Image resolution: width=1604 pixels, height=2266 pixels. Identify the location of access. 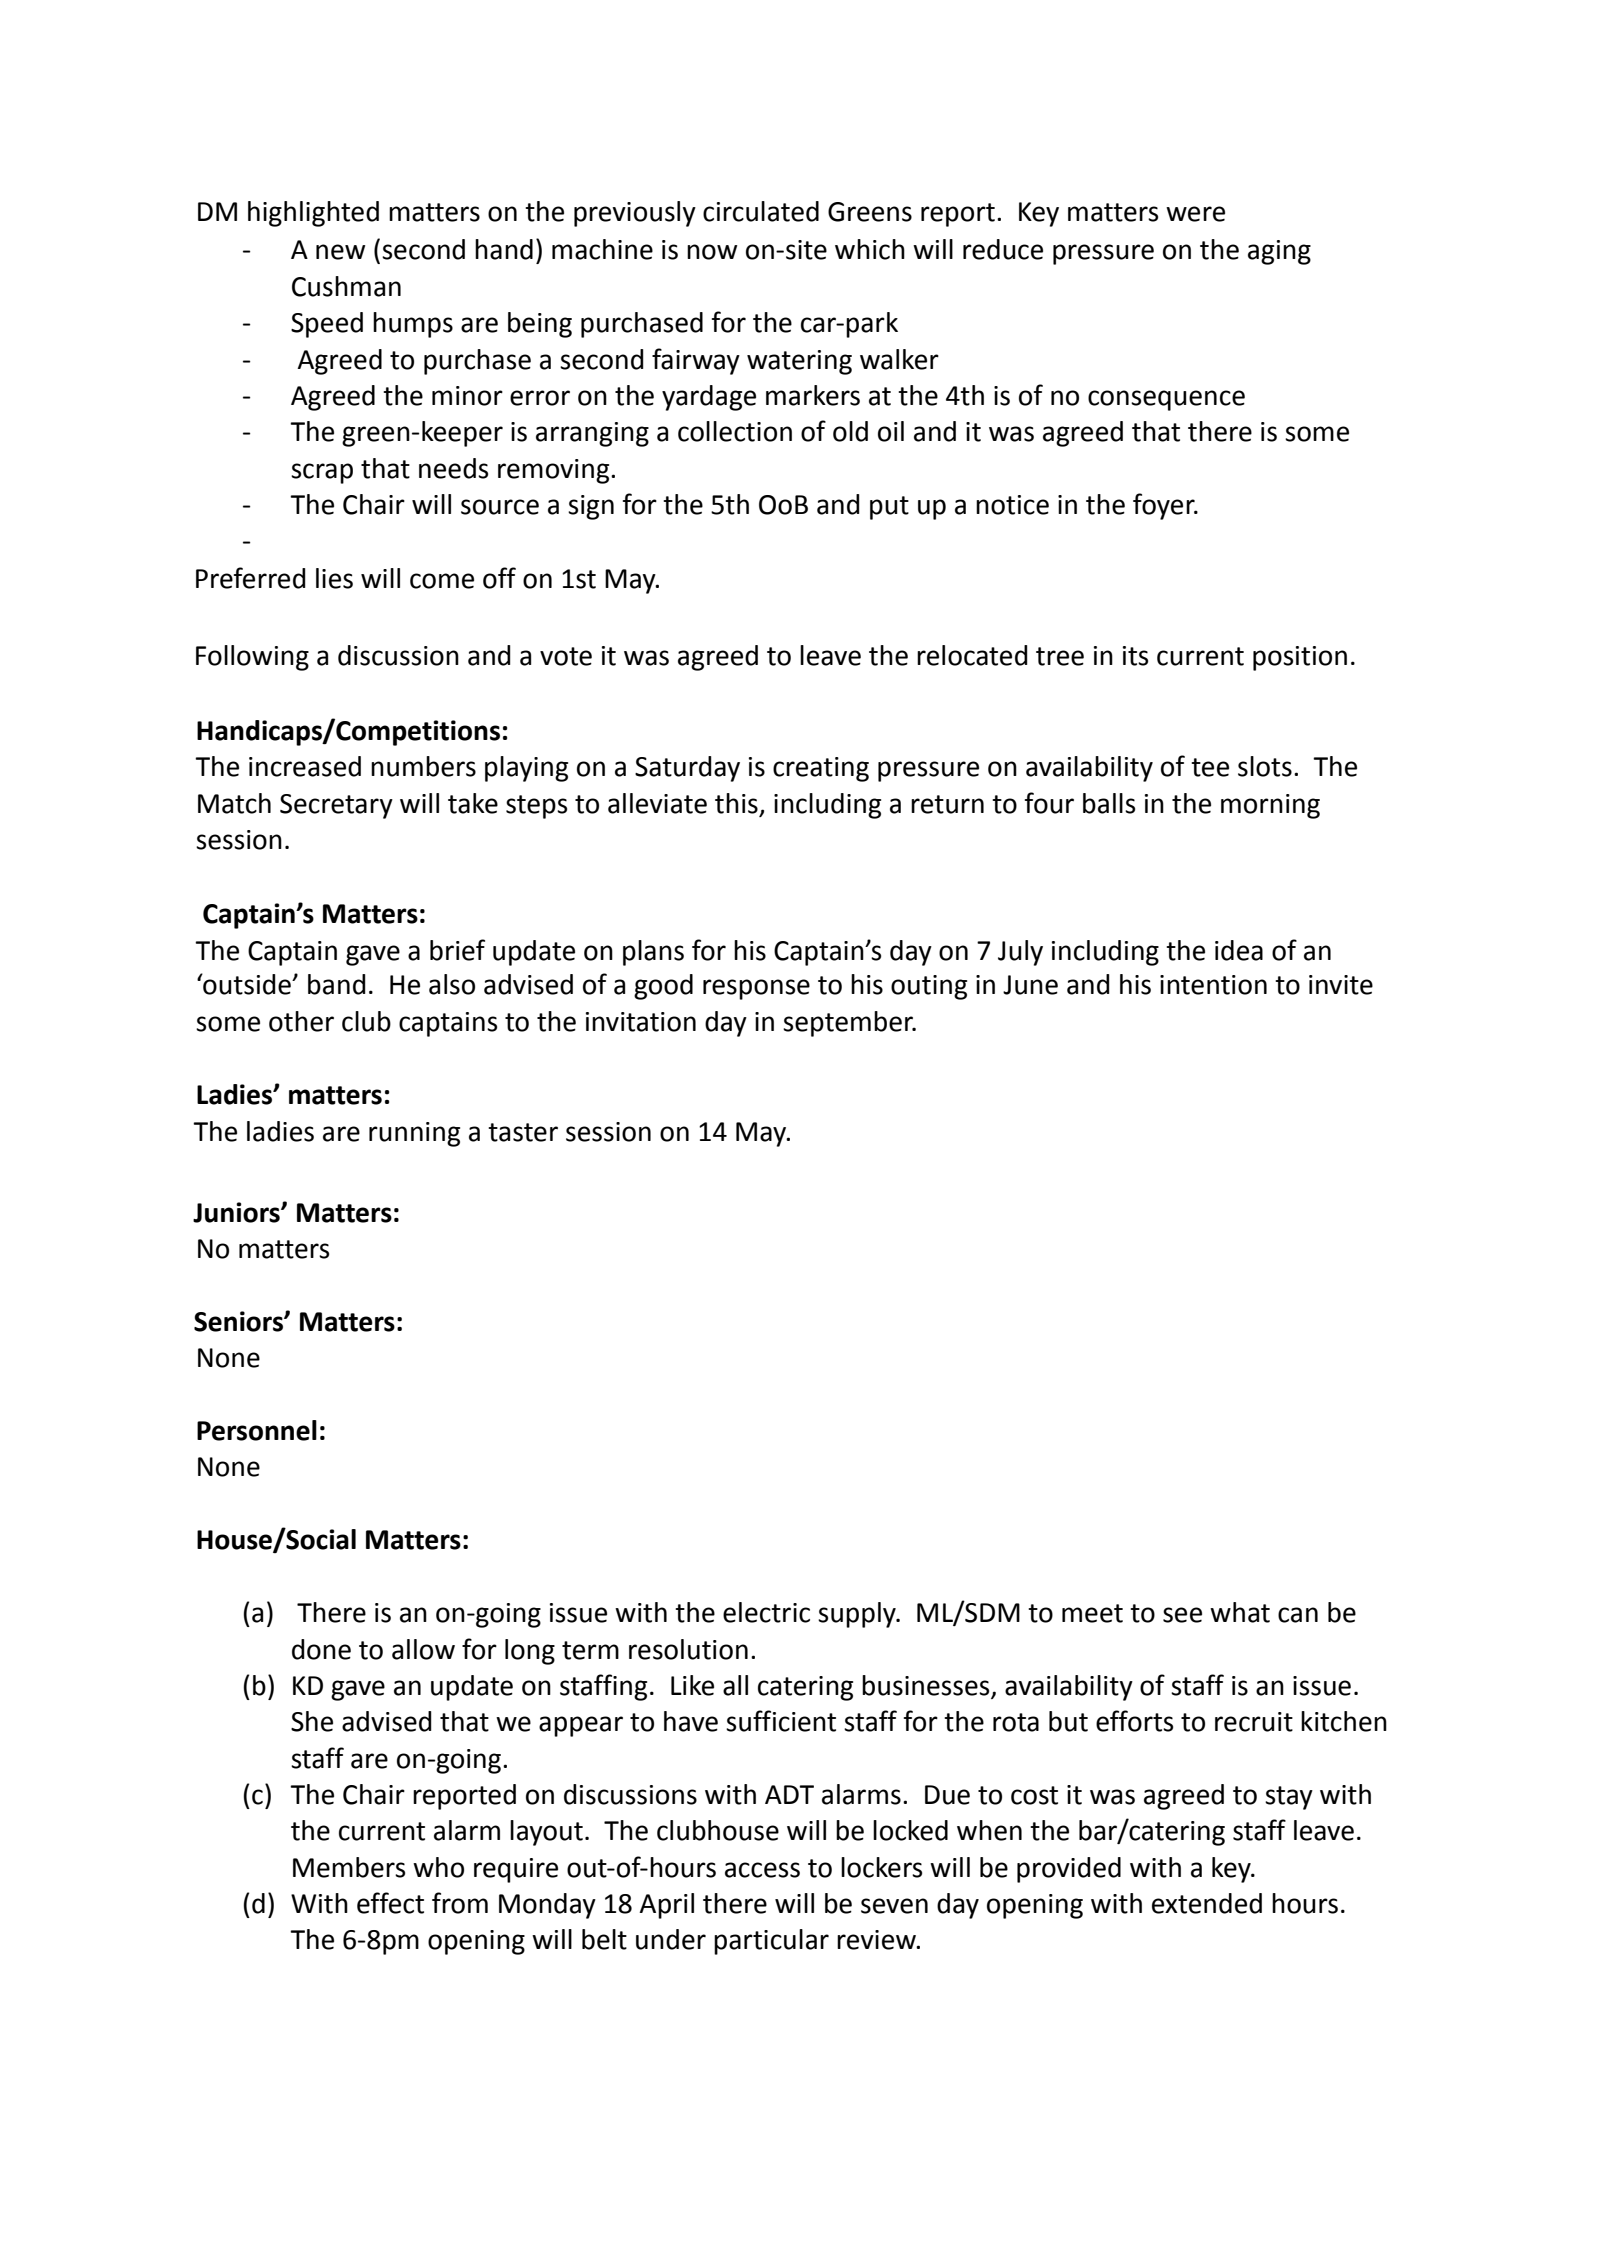
(762, 1870).
